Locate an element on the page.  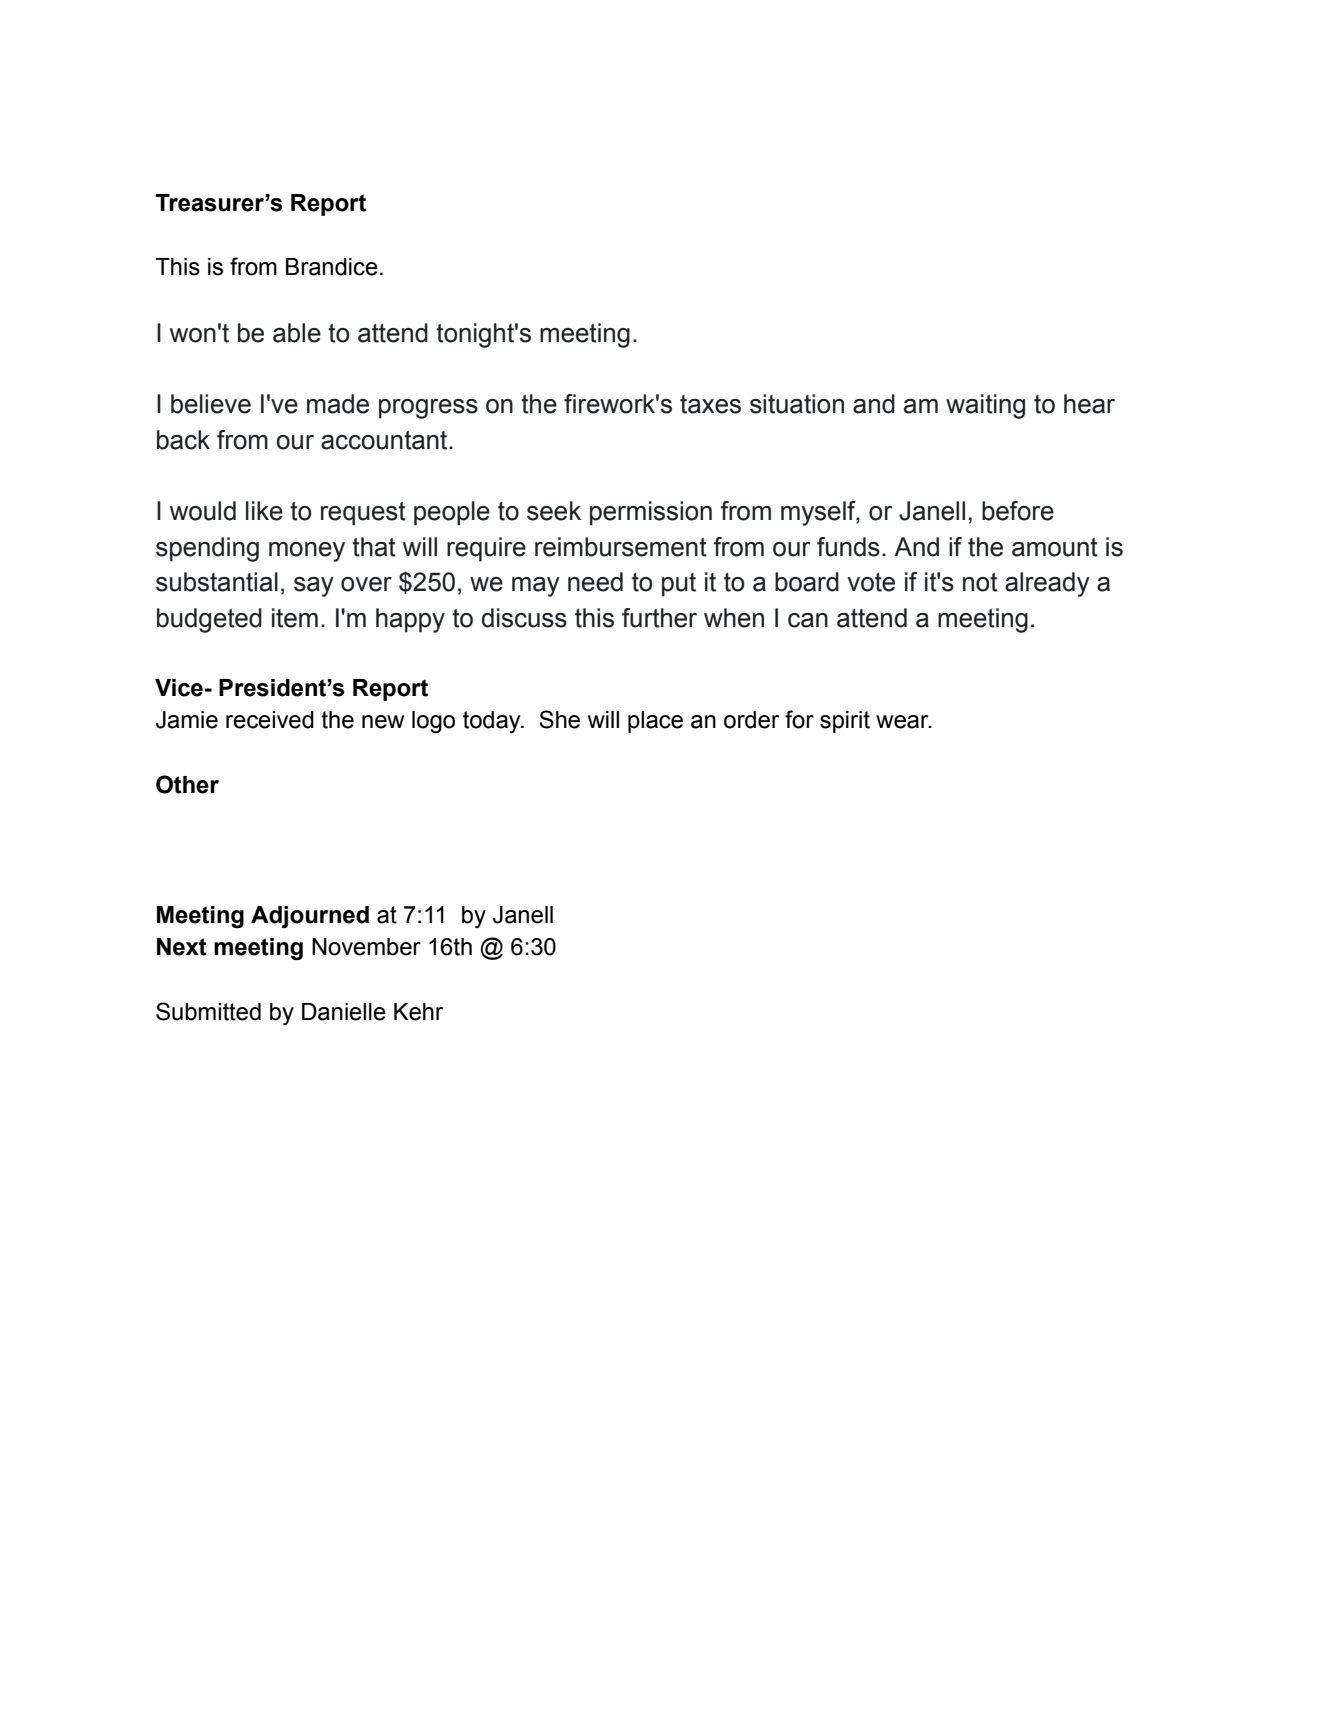
Other is located at coordinates (187, 784).
